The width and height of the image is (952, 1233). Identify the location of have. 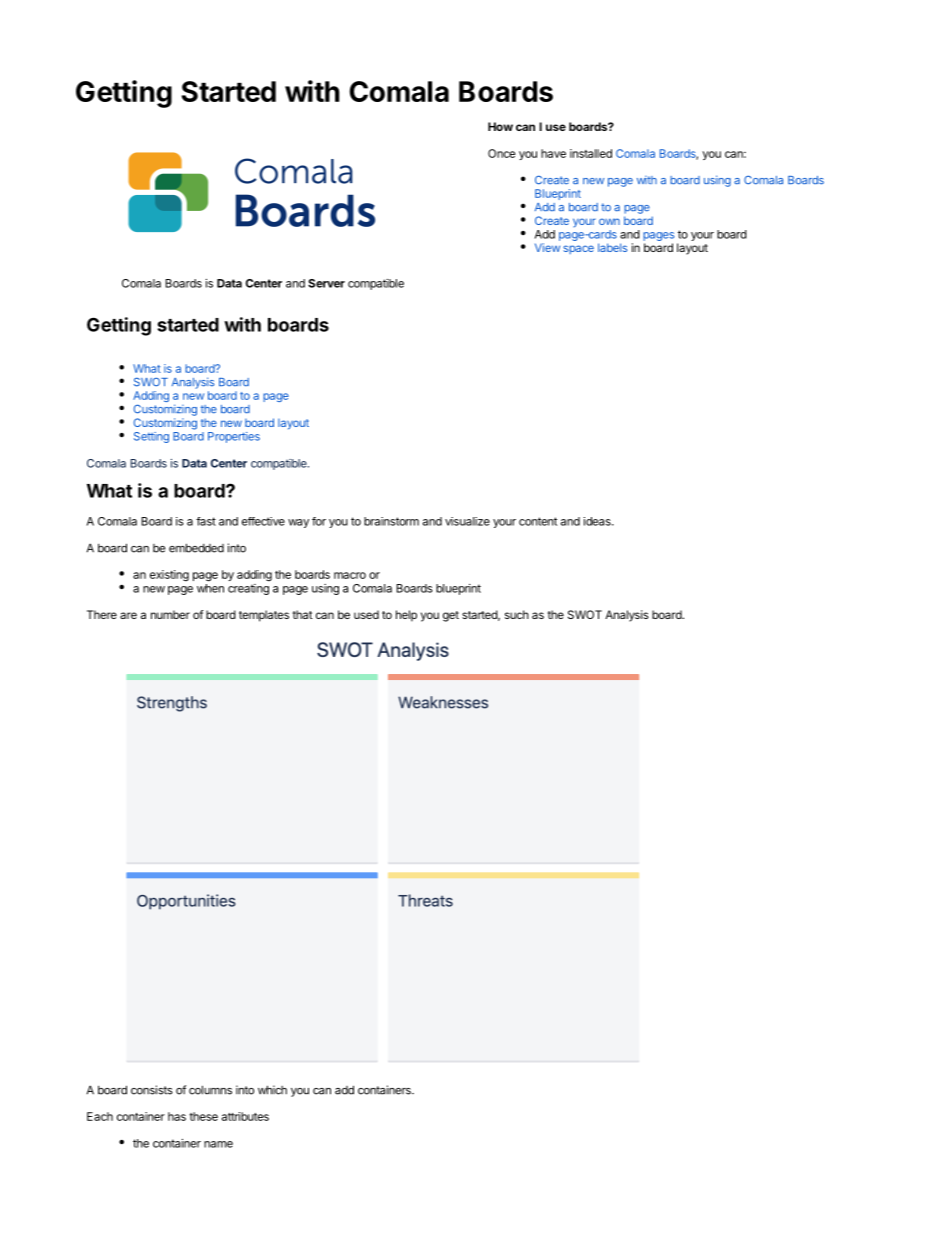
(553, 153).
